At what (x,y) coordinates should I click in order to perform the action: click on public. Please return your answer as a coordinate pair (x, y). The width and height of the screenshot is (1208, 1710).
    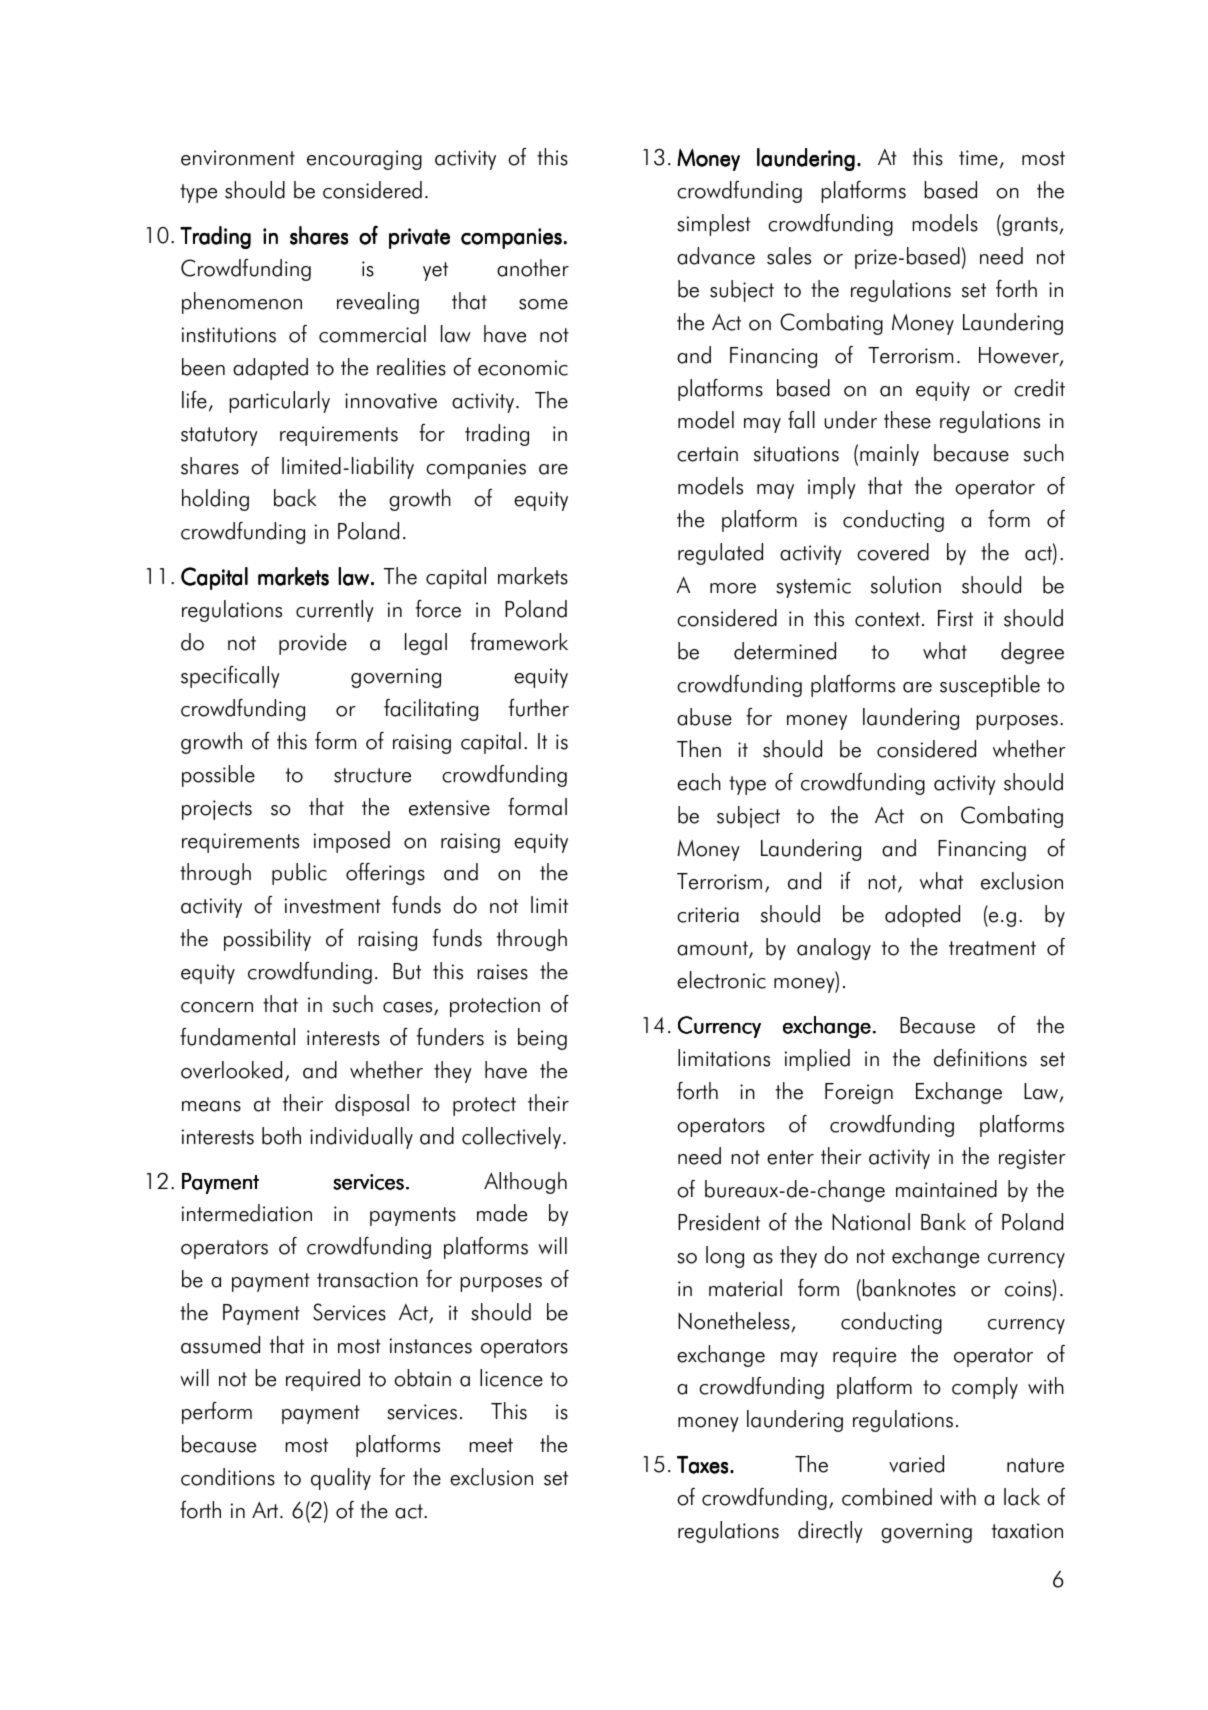
    Looking at the image, I should click on (299, 874).
